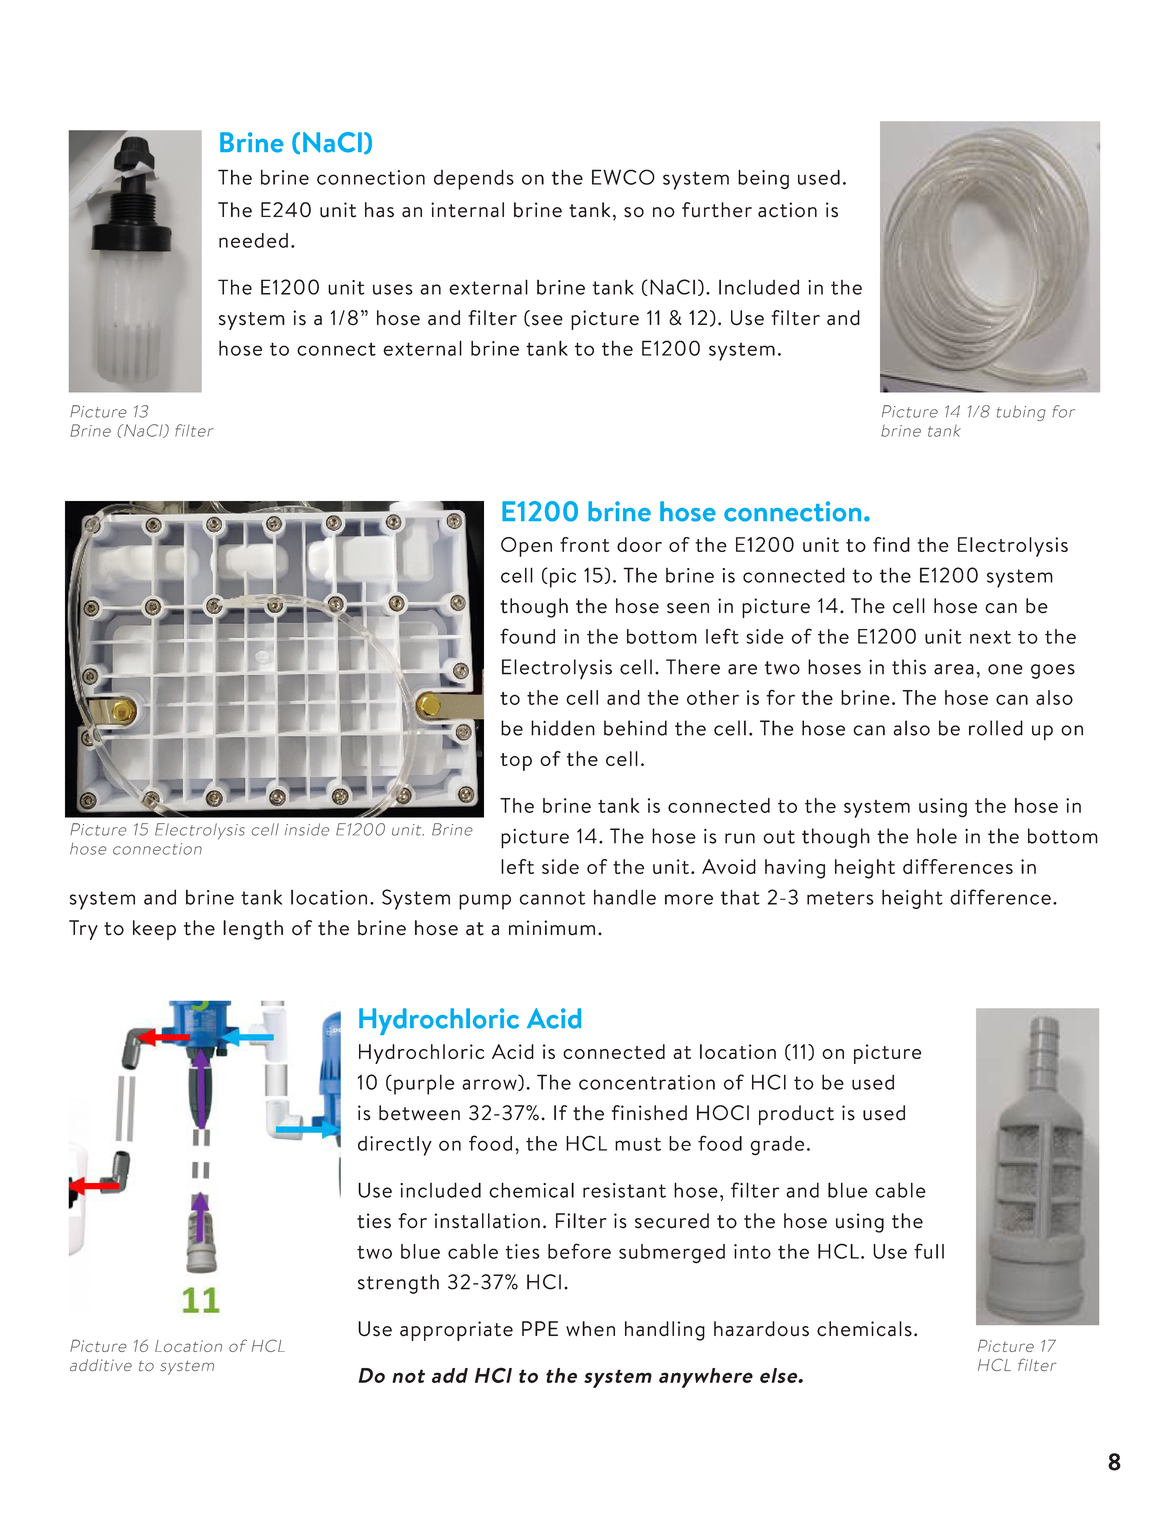 The height and width of the image is (1513, 1169). Describe the element at coordinates (563, 728) in the image. I see `hidden` at that location.
